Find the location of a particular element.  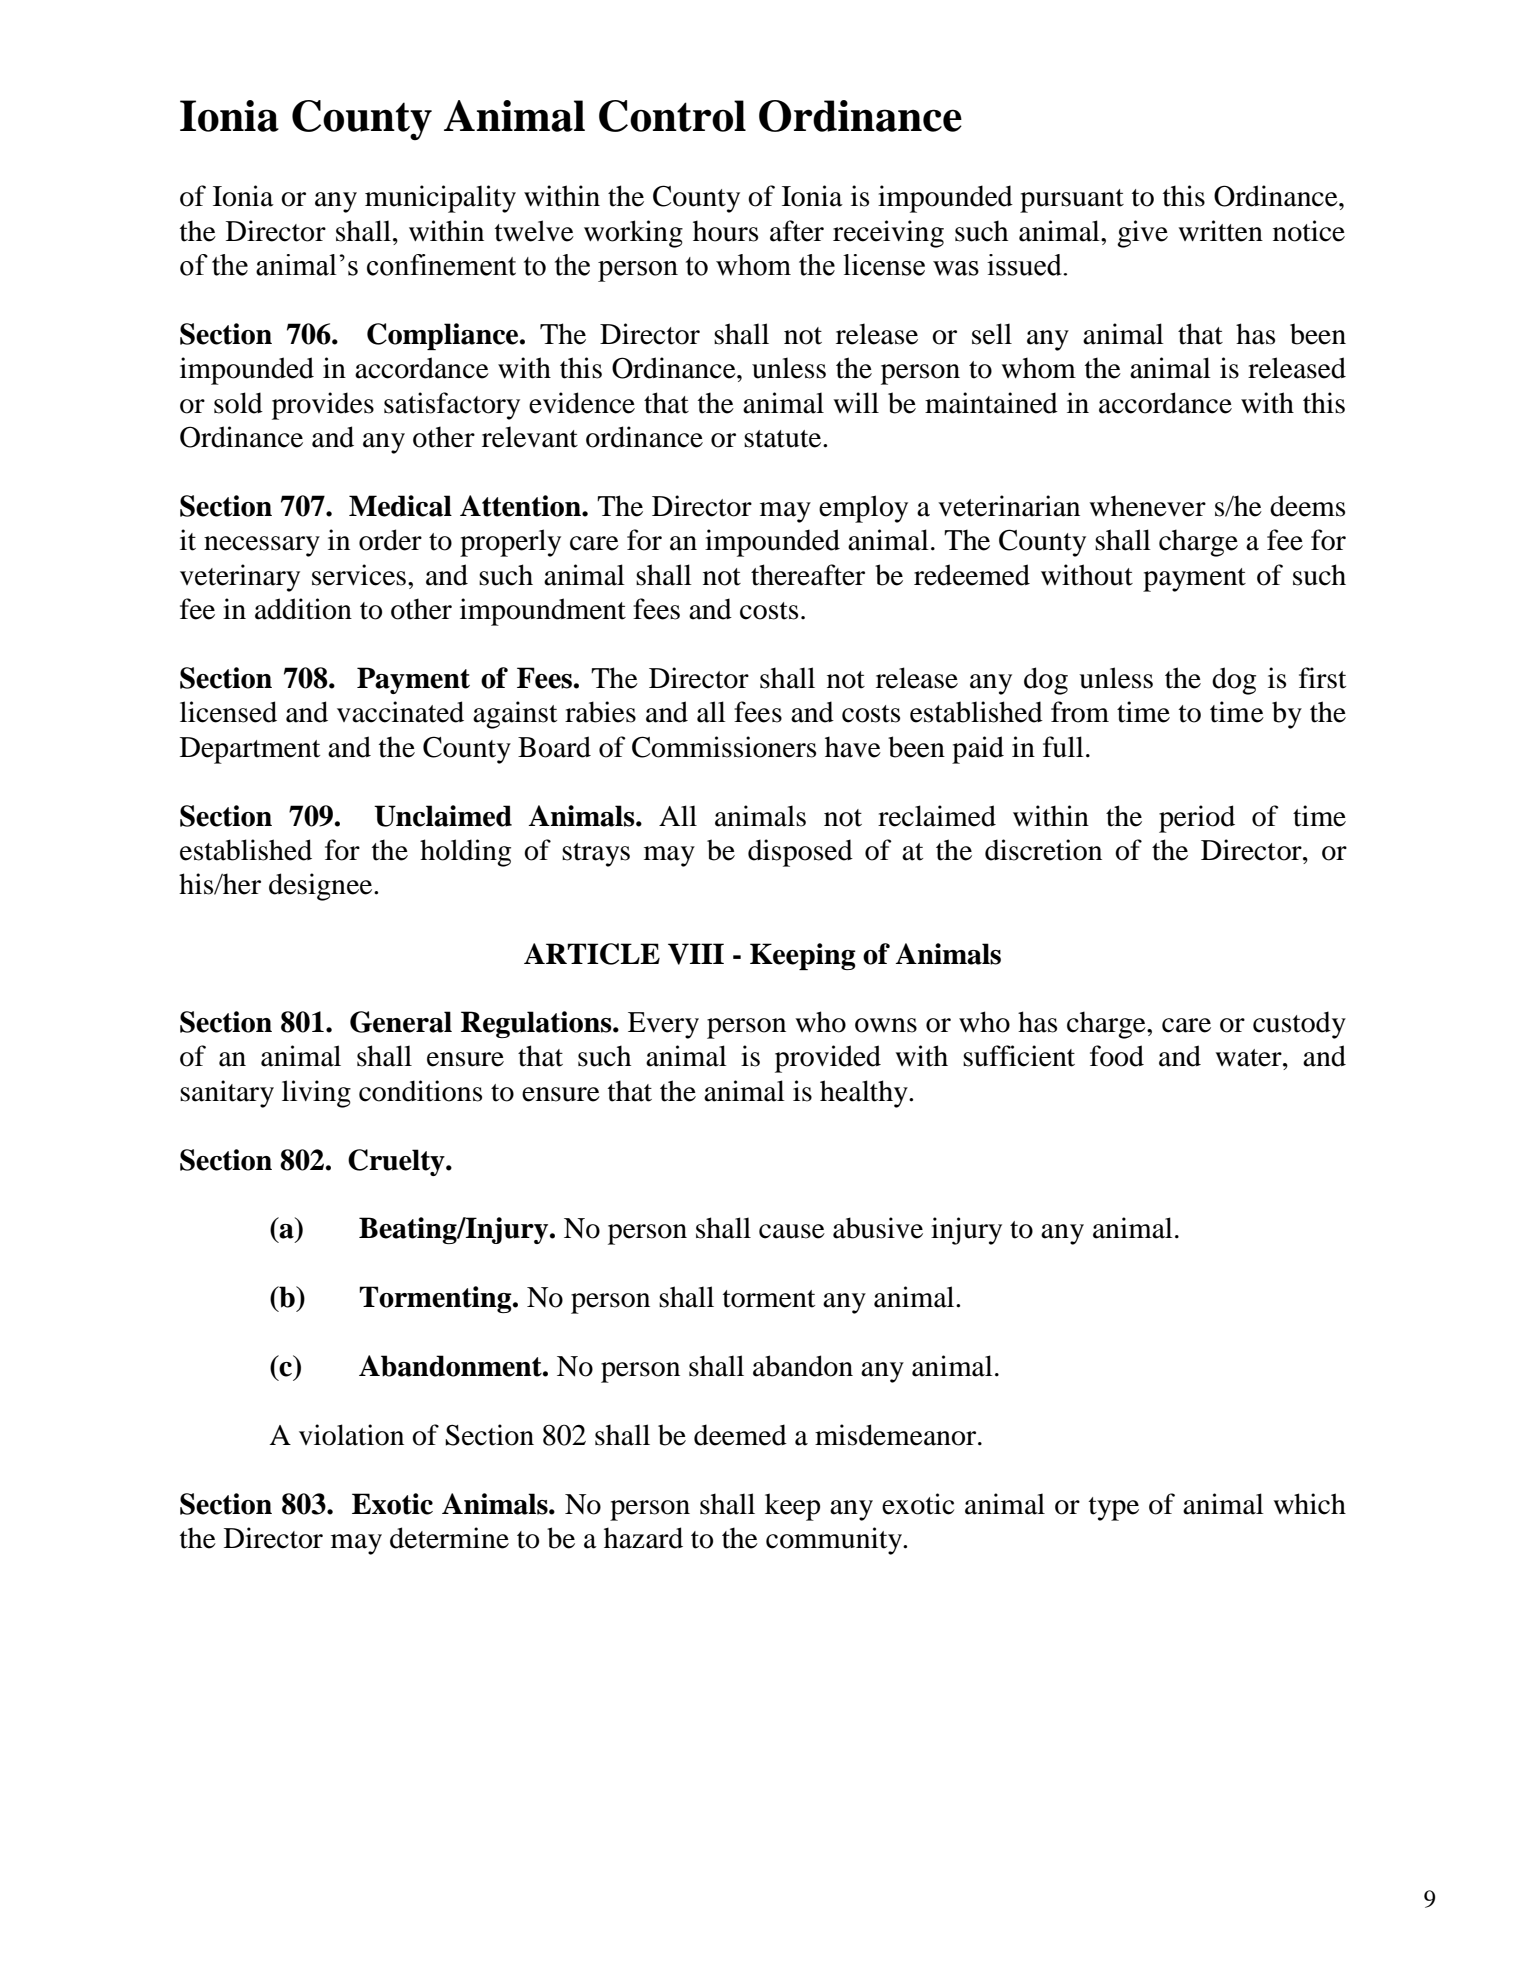

provided is located at coordinates (828, 1059).
